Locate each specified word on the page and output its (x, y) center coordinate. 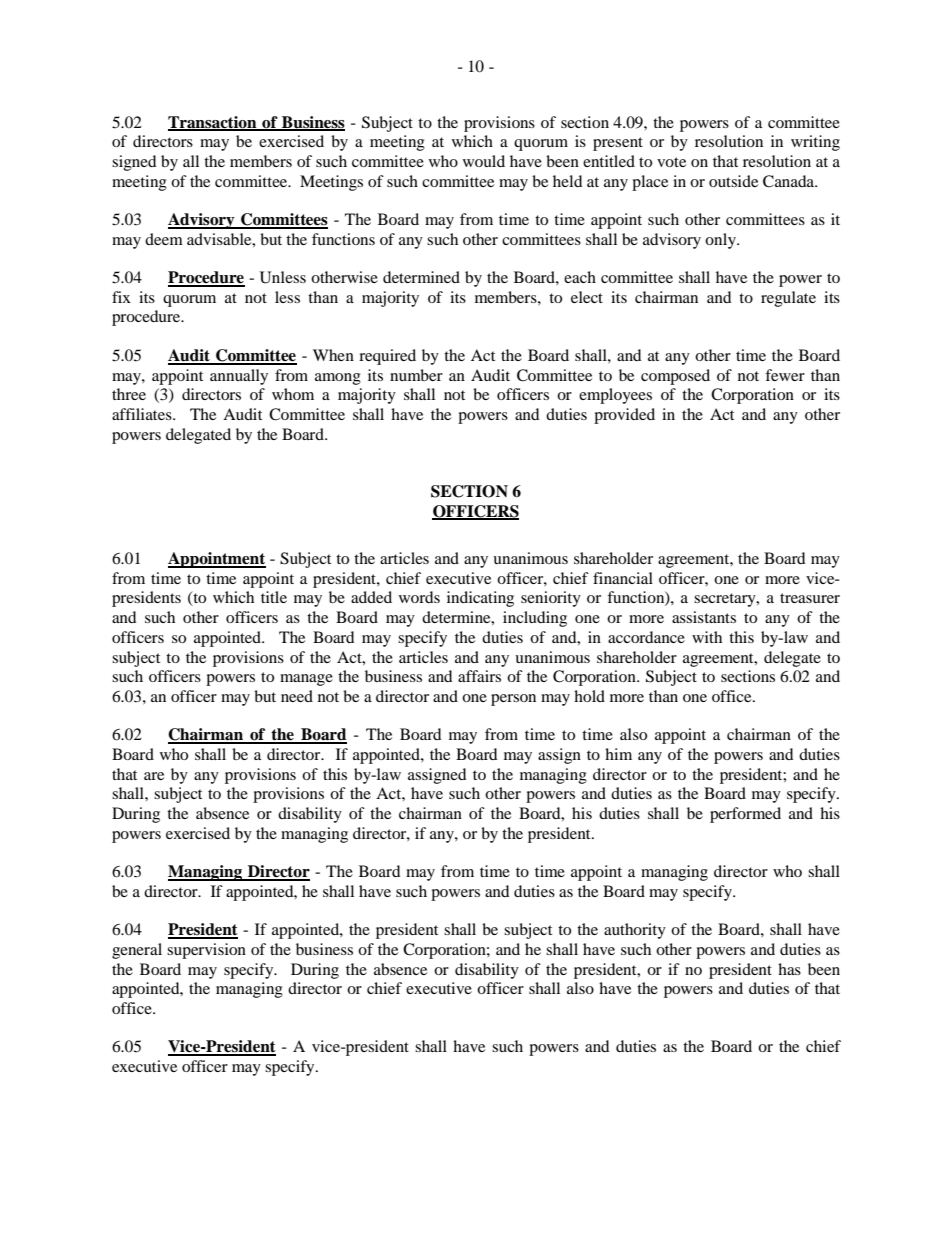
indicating (480, 599)
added (371, 597)
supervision (206, 951)
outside (733, 181)
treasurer (810, 598)
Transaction (213, 123)
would (484, 161)
